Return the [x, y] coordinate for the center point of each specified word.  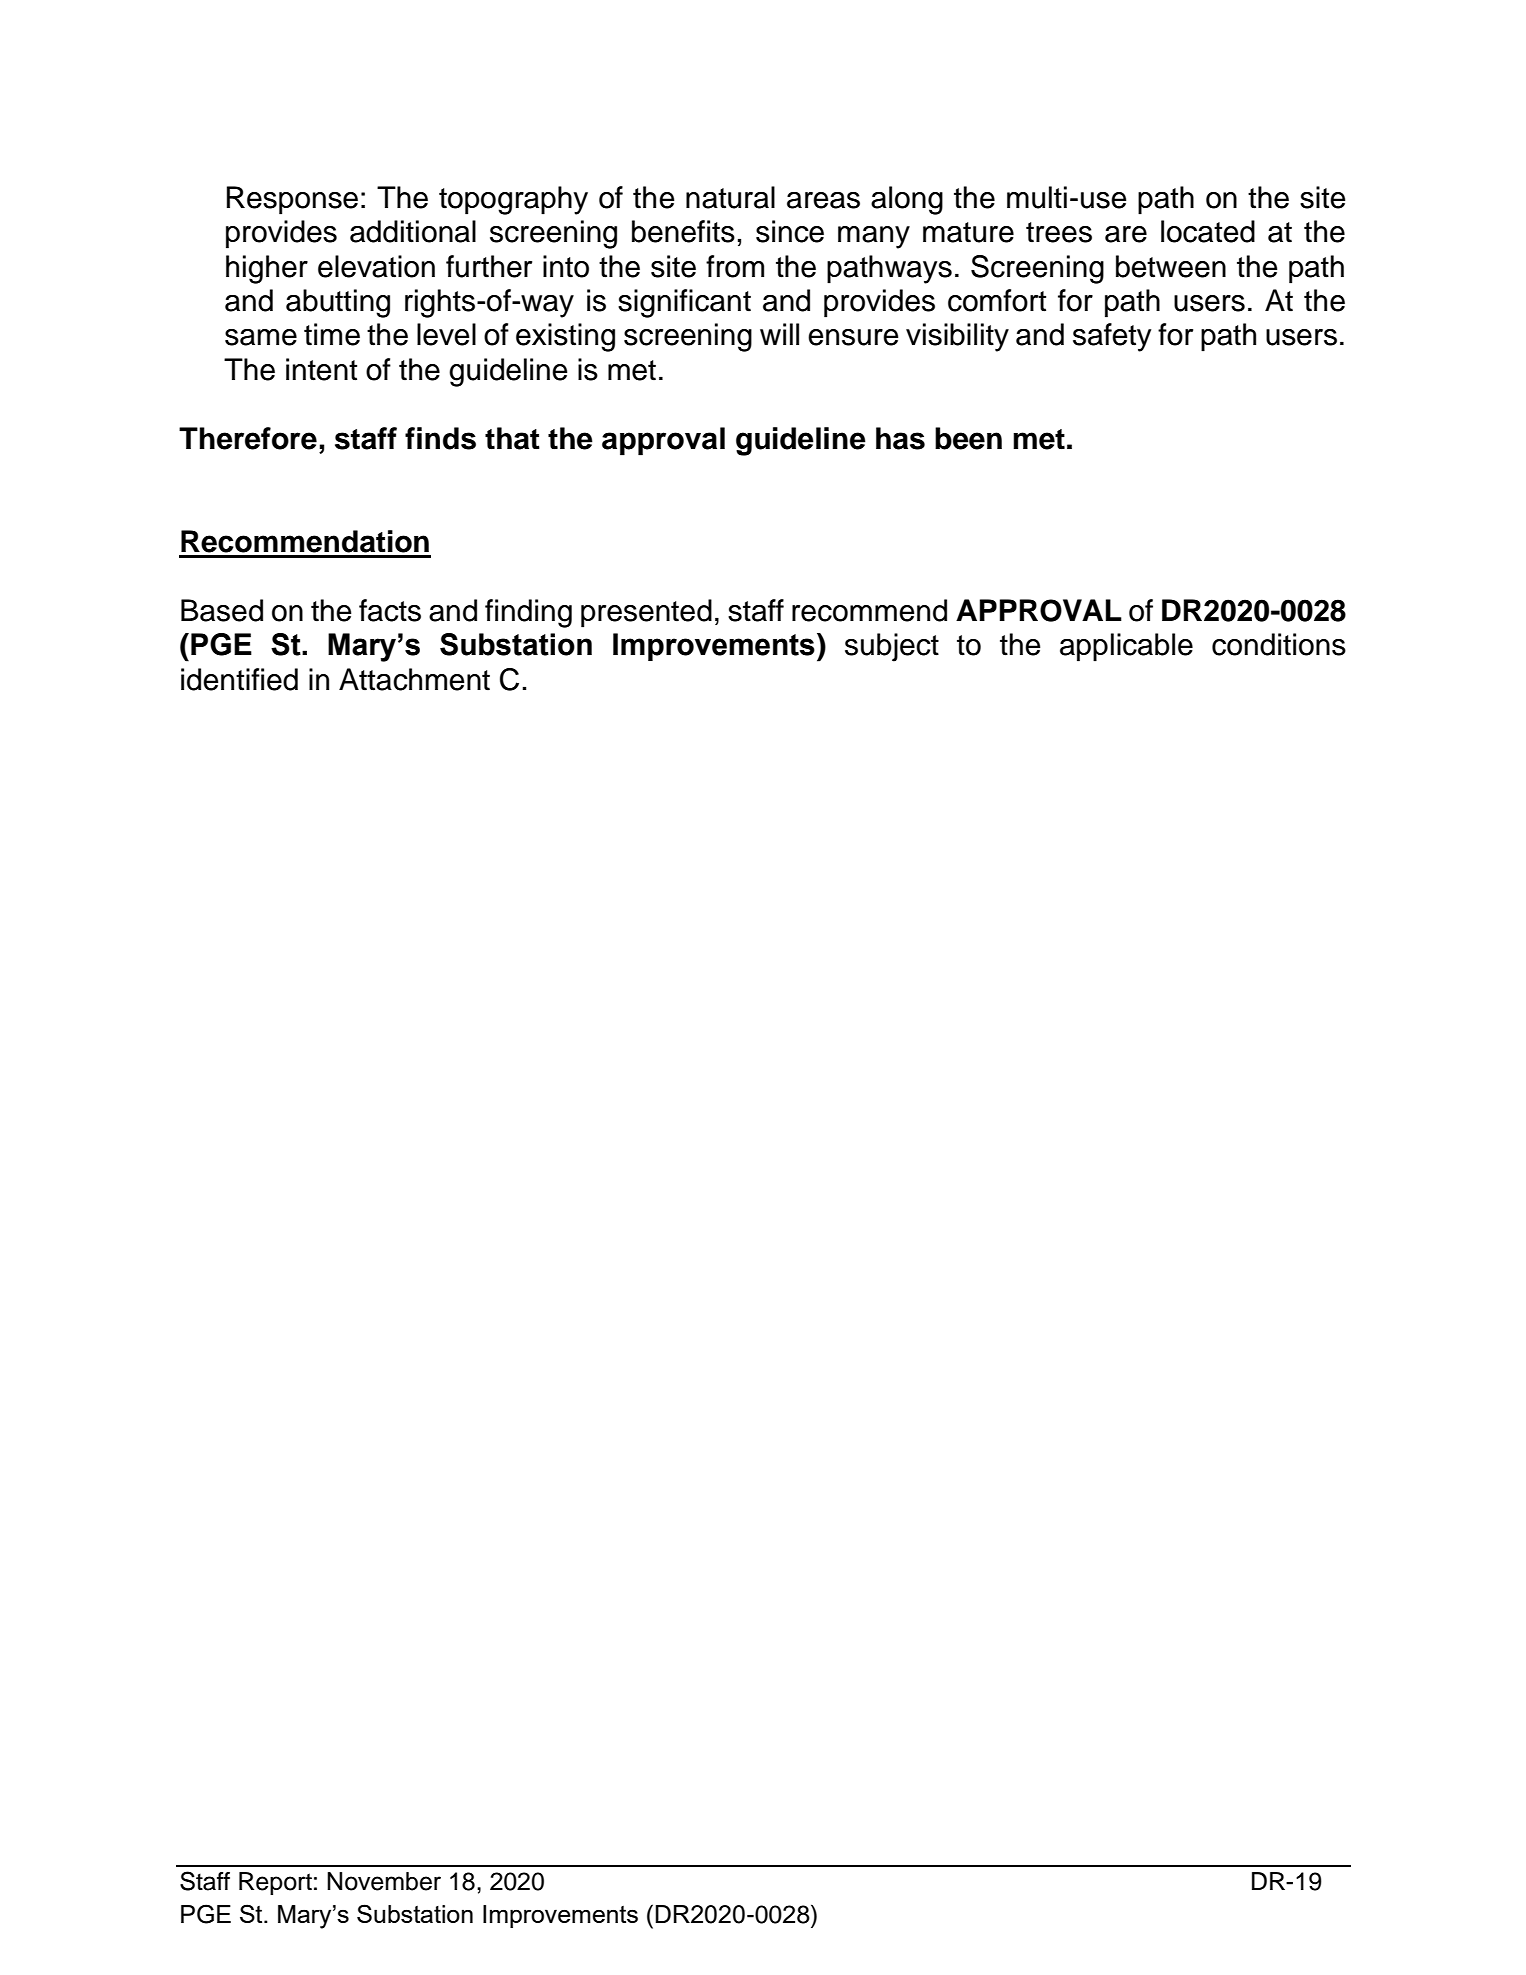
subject [892, 647]
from [735, 266]
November [384, 1881]
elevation [376, 266]
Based [222, 610]
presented [646, 613]
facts [390, 610]
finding [528, 613]
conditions [1279, 644]
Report [275, 1883]
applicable [1126, 647]
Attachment [414, 679]
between [1171, 266]
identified [239, 679]
